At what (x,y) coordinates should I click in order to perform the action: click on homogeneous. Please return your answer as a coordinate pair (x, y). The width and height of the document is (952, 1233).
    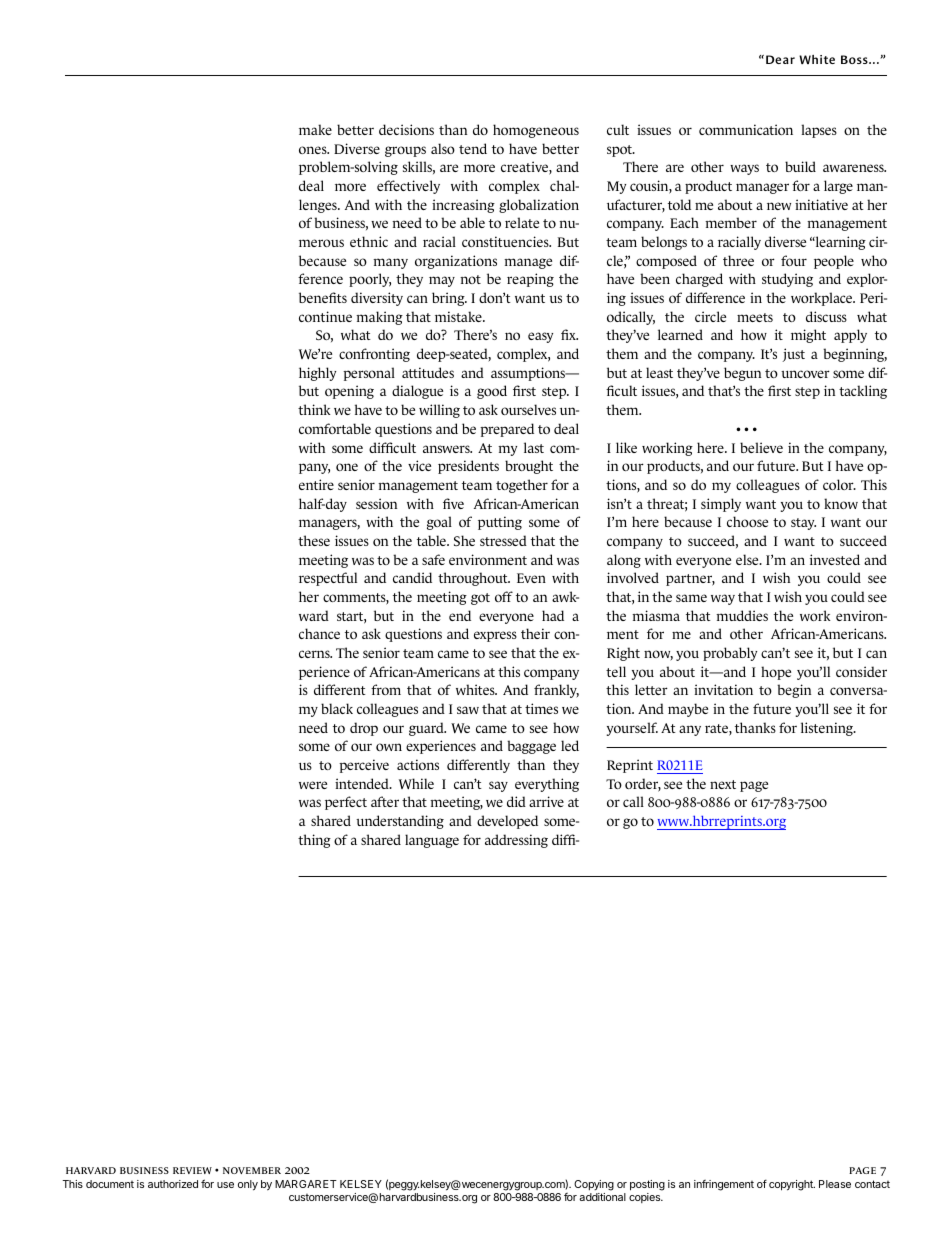
    Looking at the image, I should click on (536, 131).
